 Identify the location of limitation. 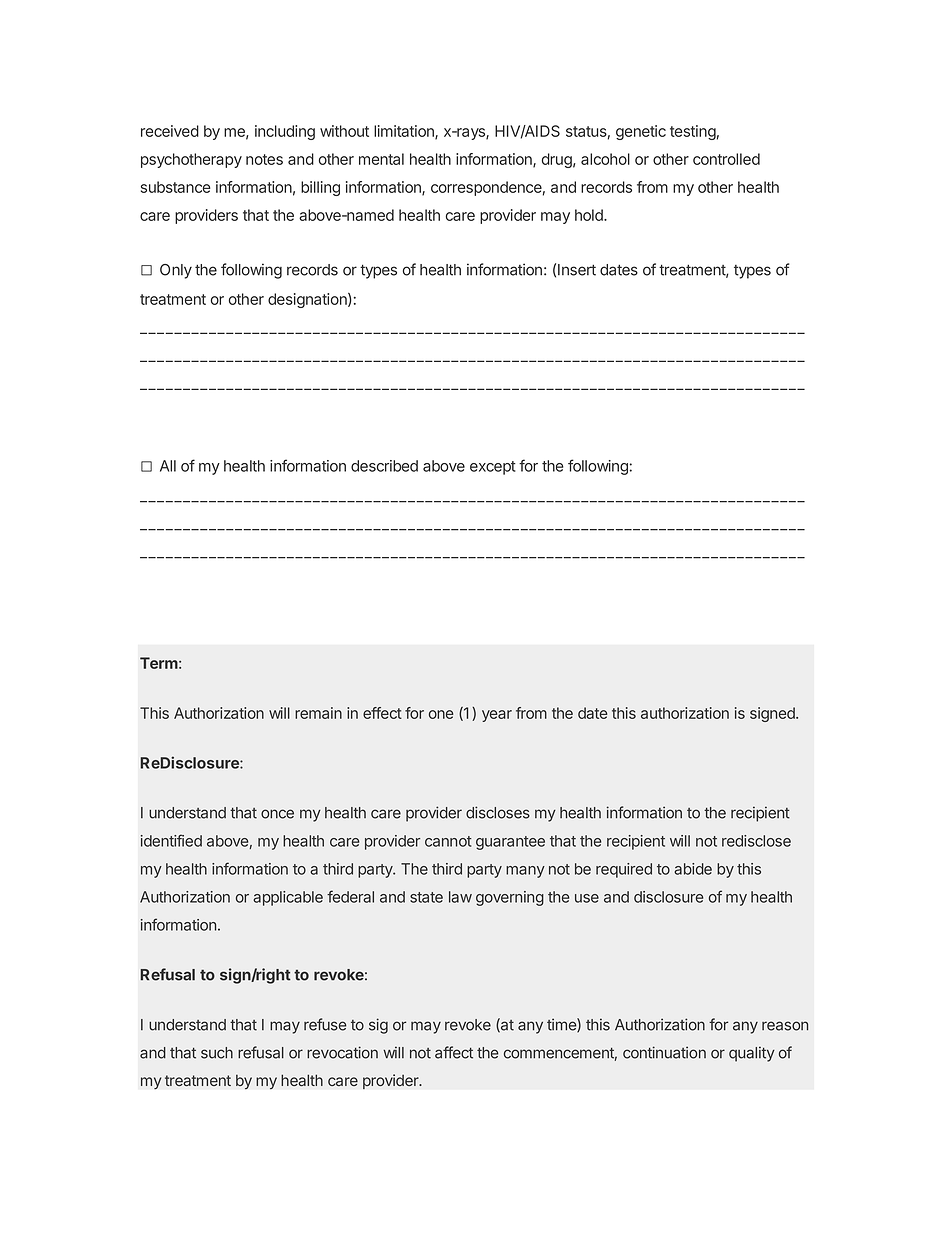
(405, 132).
